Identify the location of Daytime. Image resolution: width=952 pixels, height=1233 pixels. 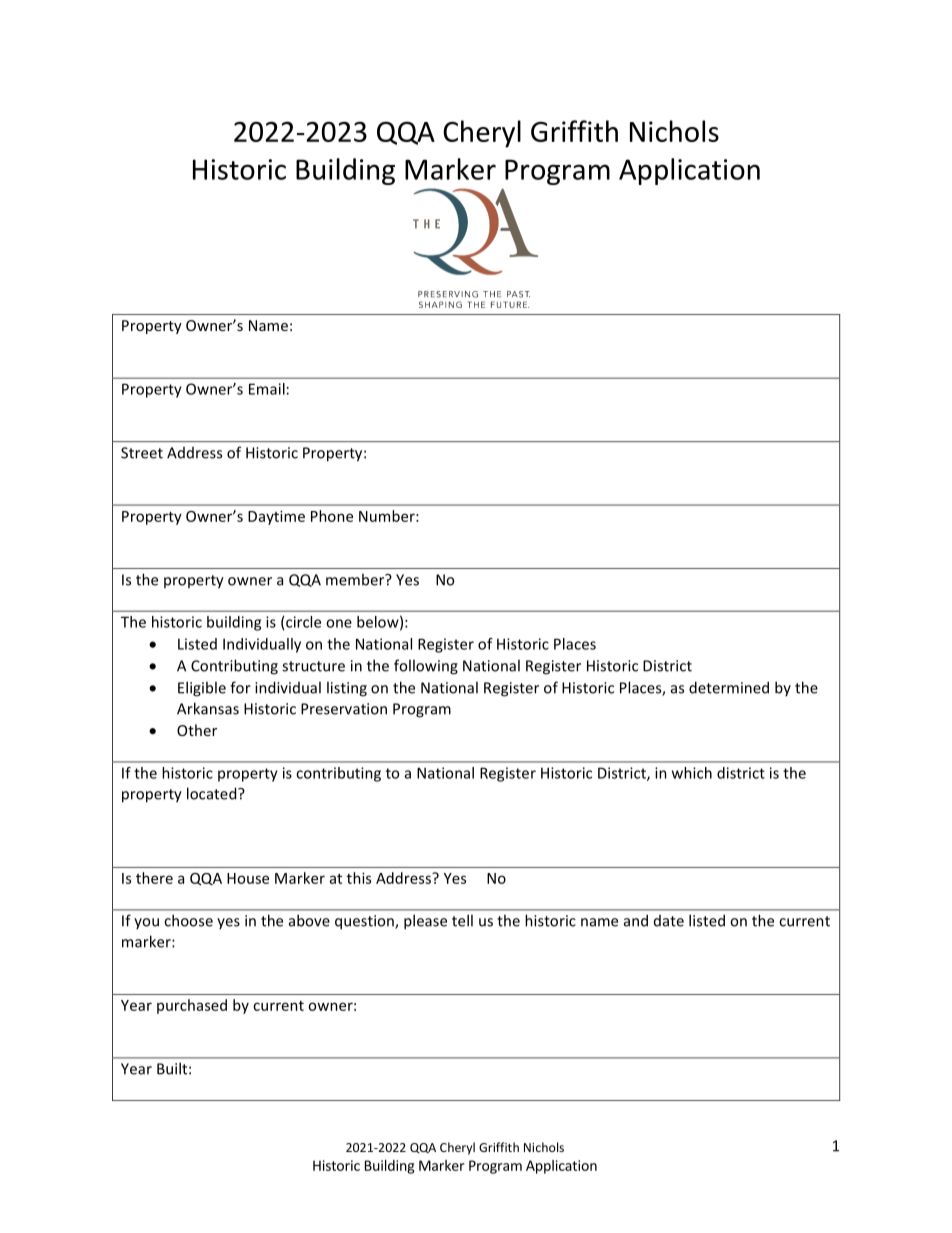
(276, 517).
